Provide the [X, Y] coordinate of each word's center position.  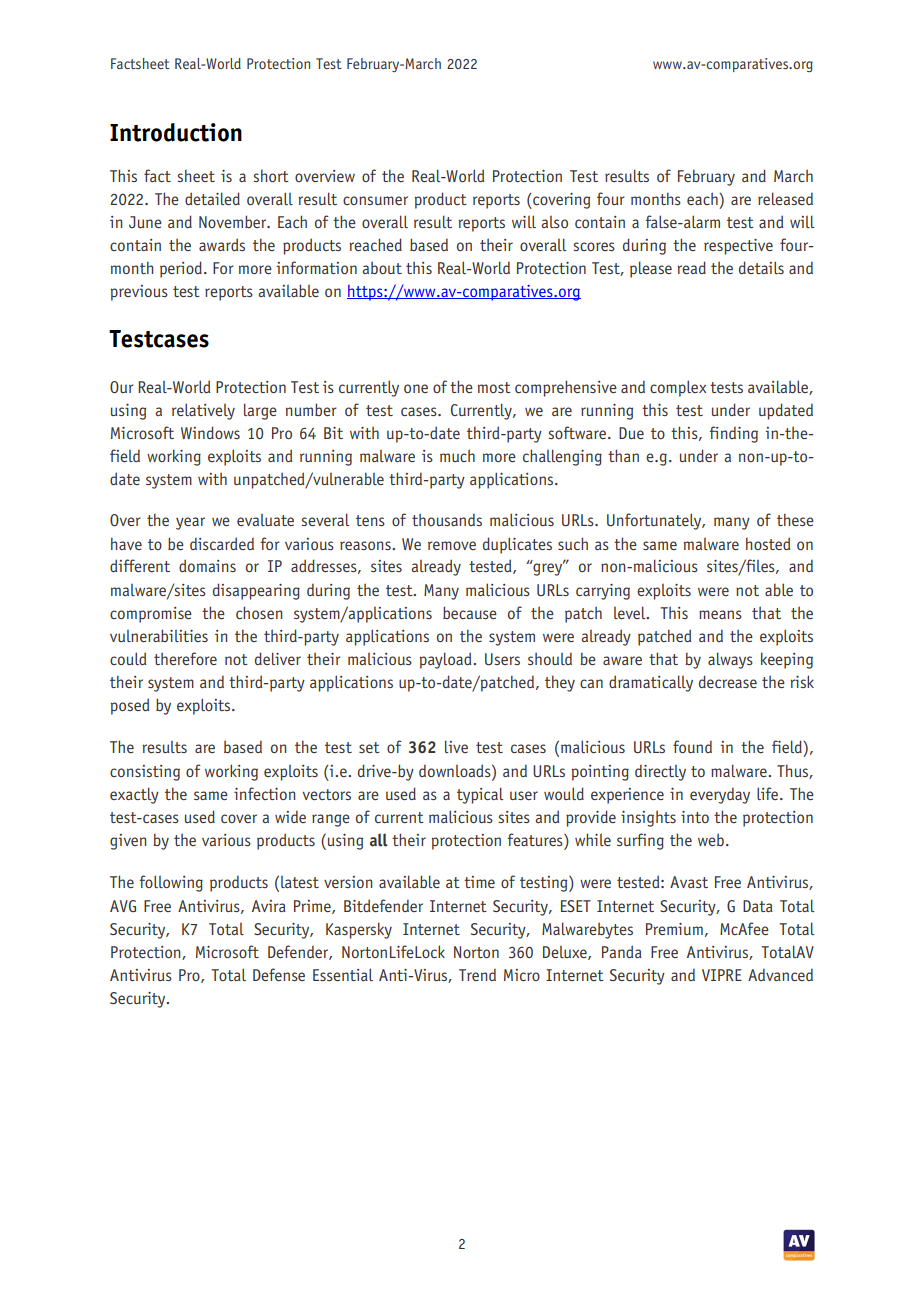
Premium [674, 929]
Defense [279, 974]
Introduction [176, 132]
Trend [477, 975]
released [785, 198]
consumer [375, 200]
